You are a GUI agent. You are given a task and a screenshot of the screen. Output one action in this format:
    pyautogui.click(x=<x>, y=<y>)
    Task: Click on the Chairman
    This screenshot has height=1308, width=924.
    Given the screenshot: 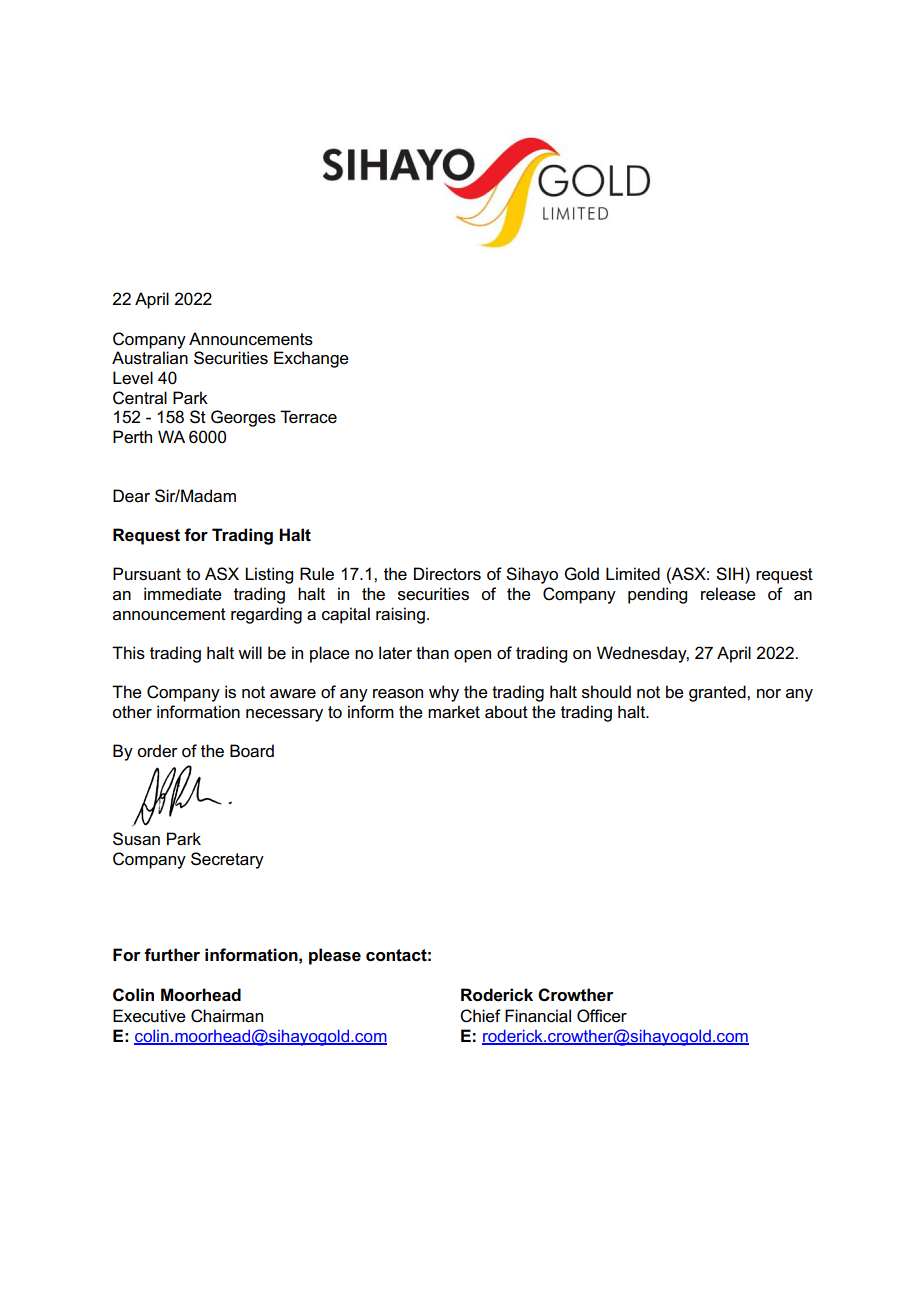 What is the action you would take?
    pyautogui.click(x=227, y=1016)
